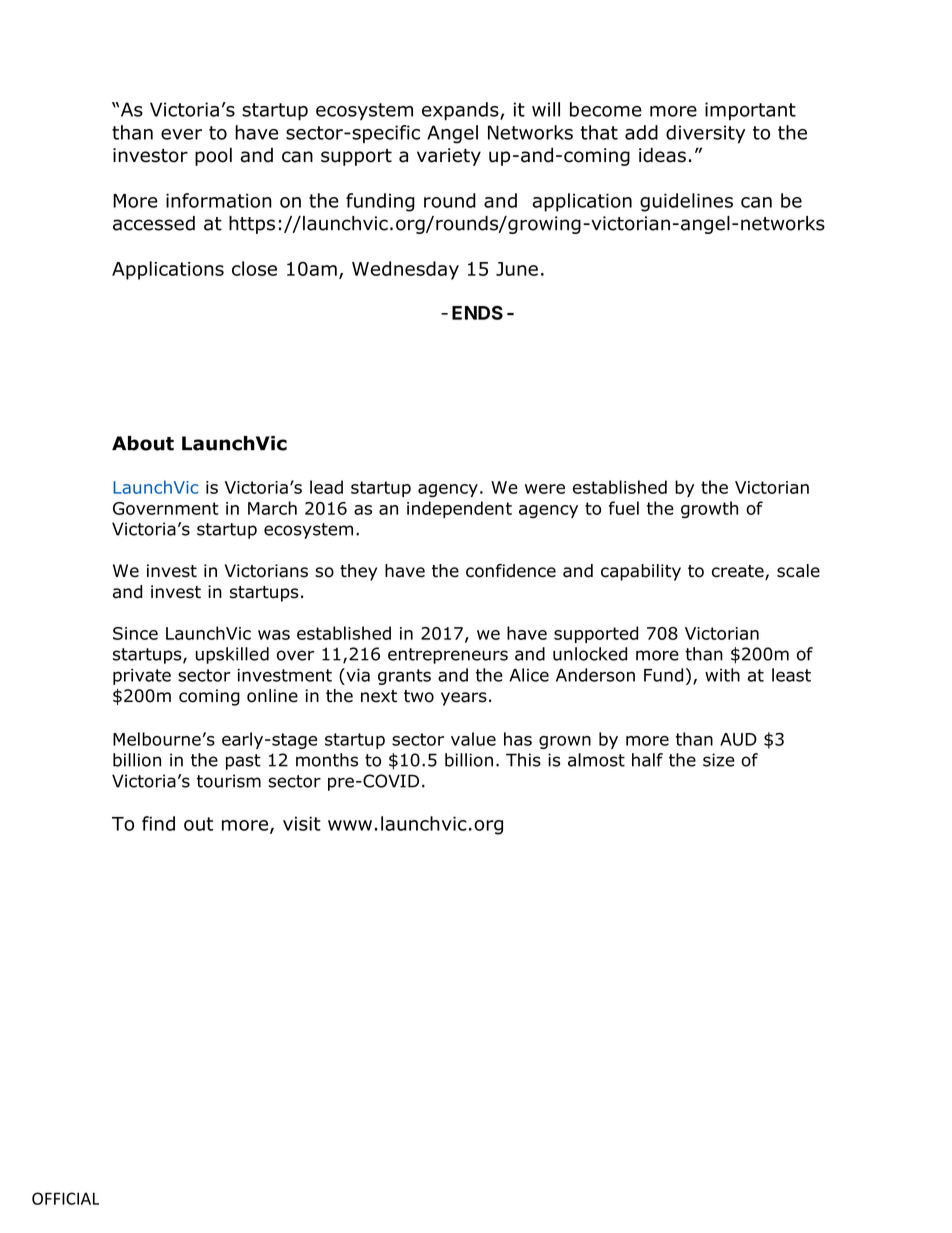 This screenshot has width=952, height=1233. I want to click on Since, so click(135, 633).
